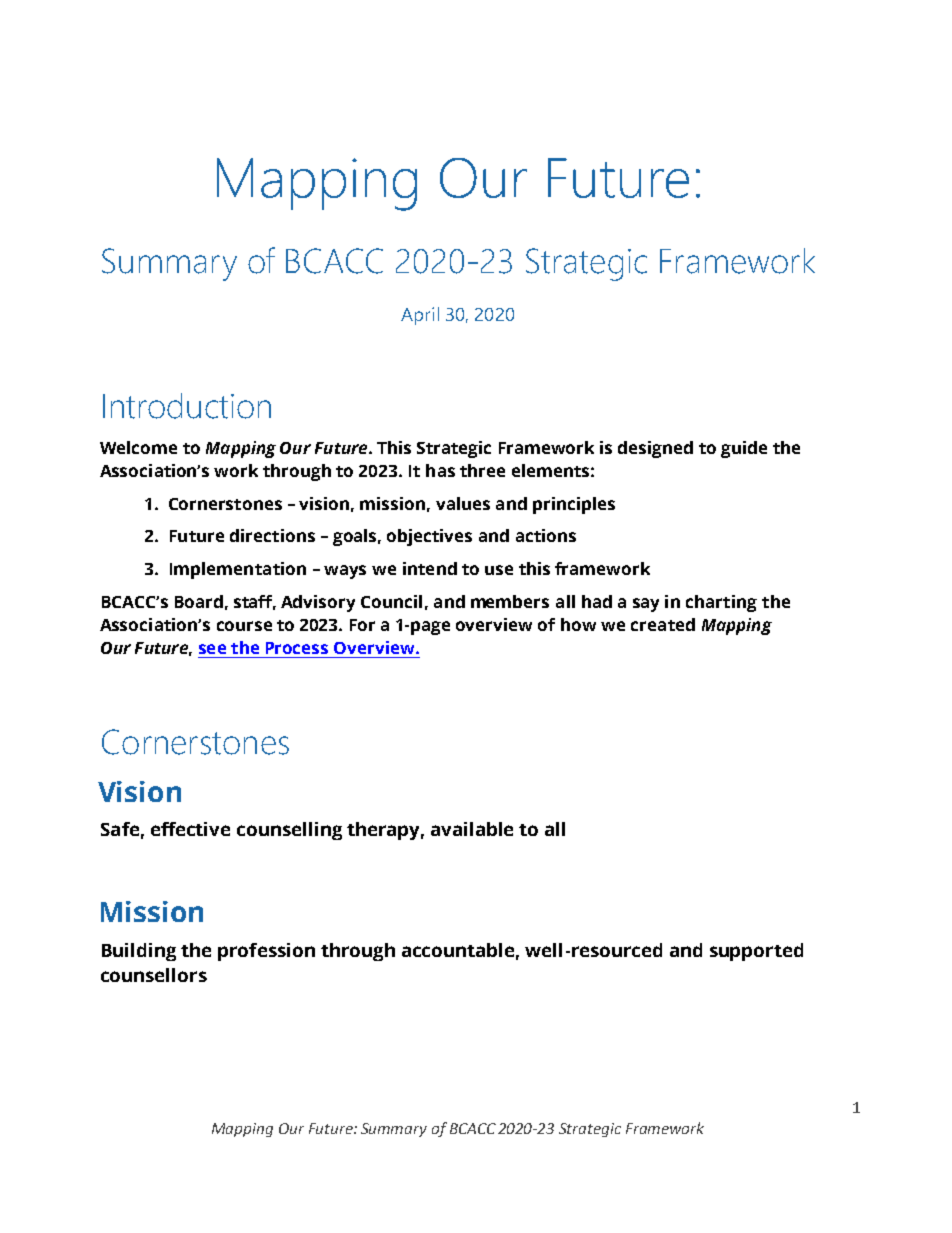 The height and width of the image is (1233, 952). What do you see at coordinates (429, 537) in the image?
I see `objectives` at bounding box center [429, 537].
